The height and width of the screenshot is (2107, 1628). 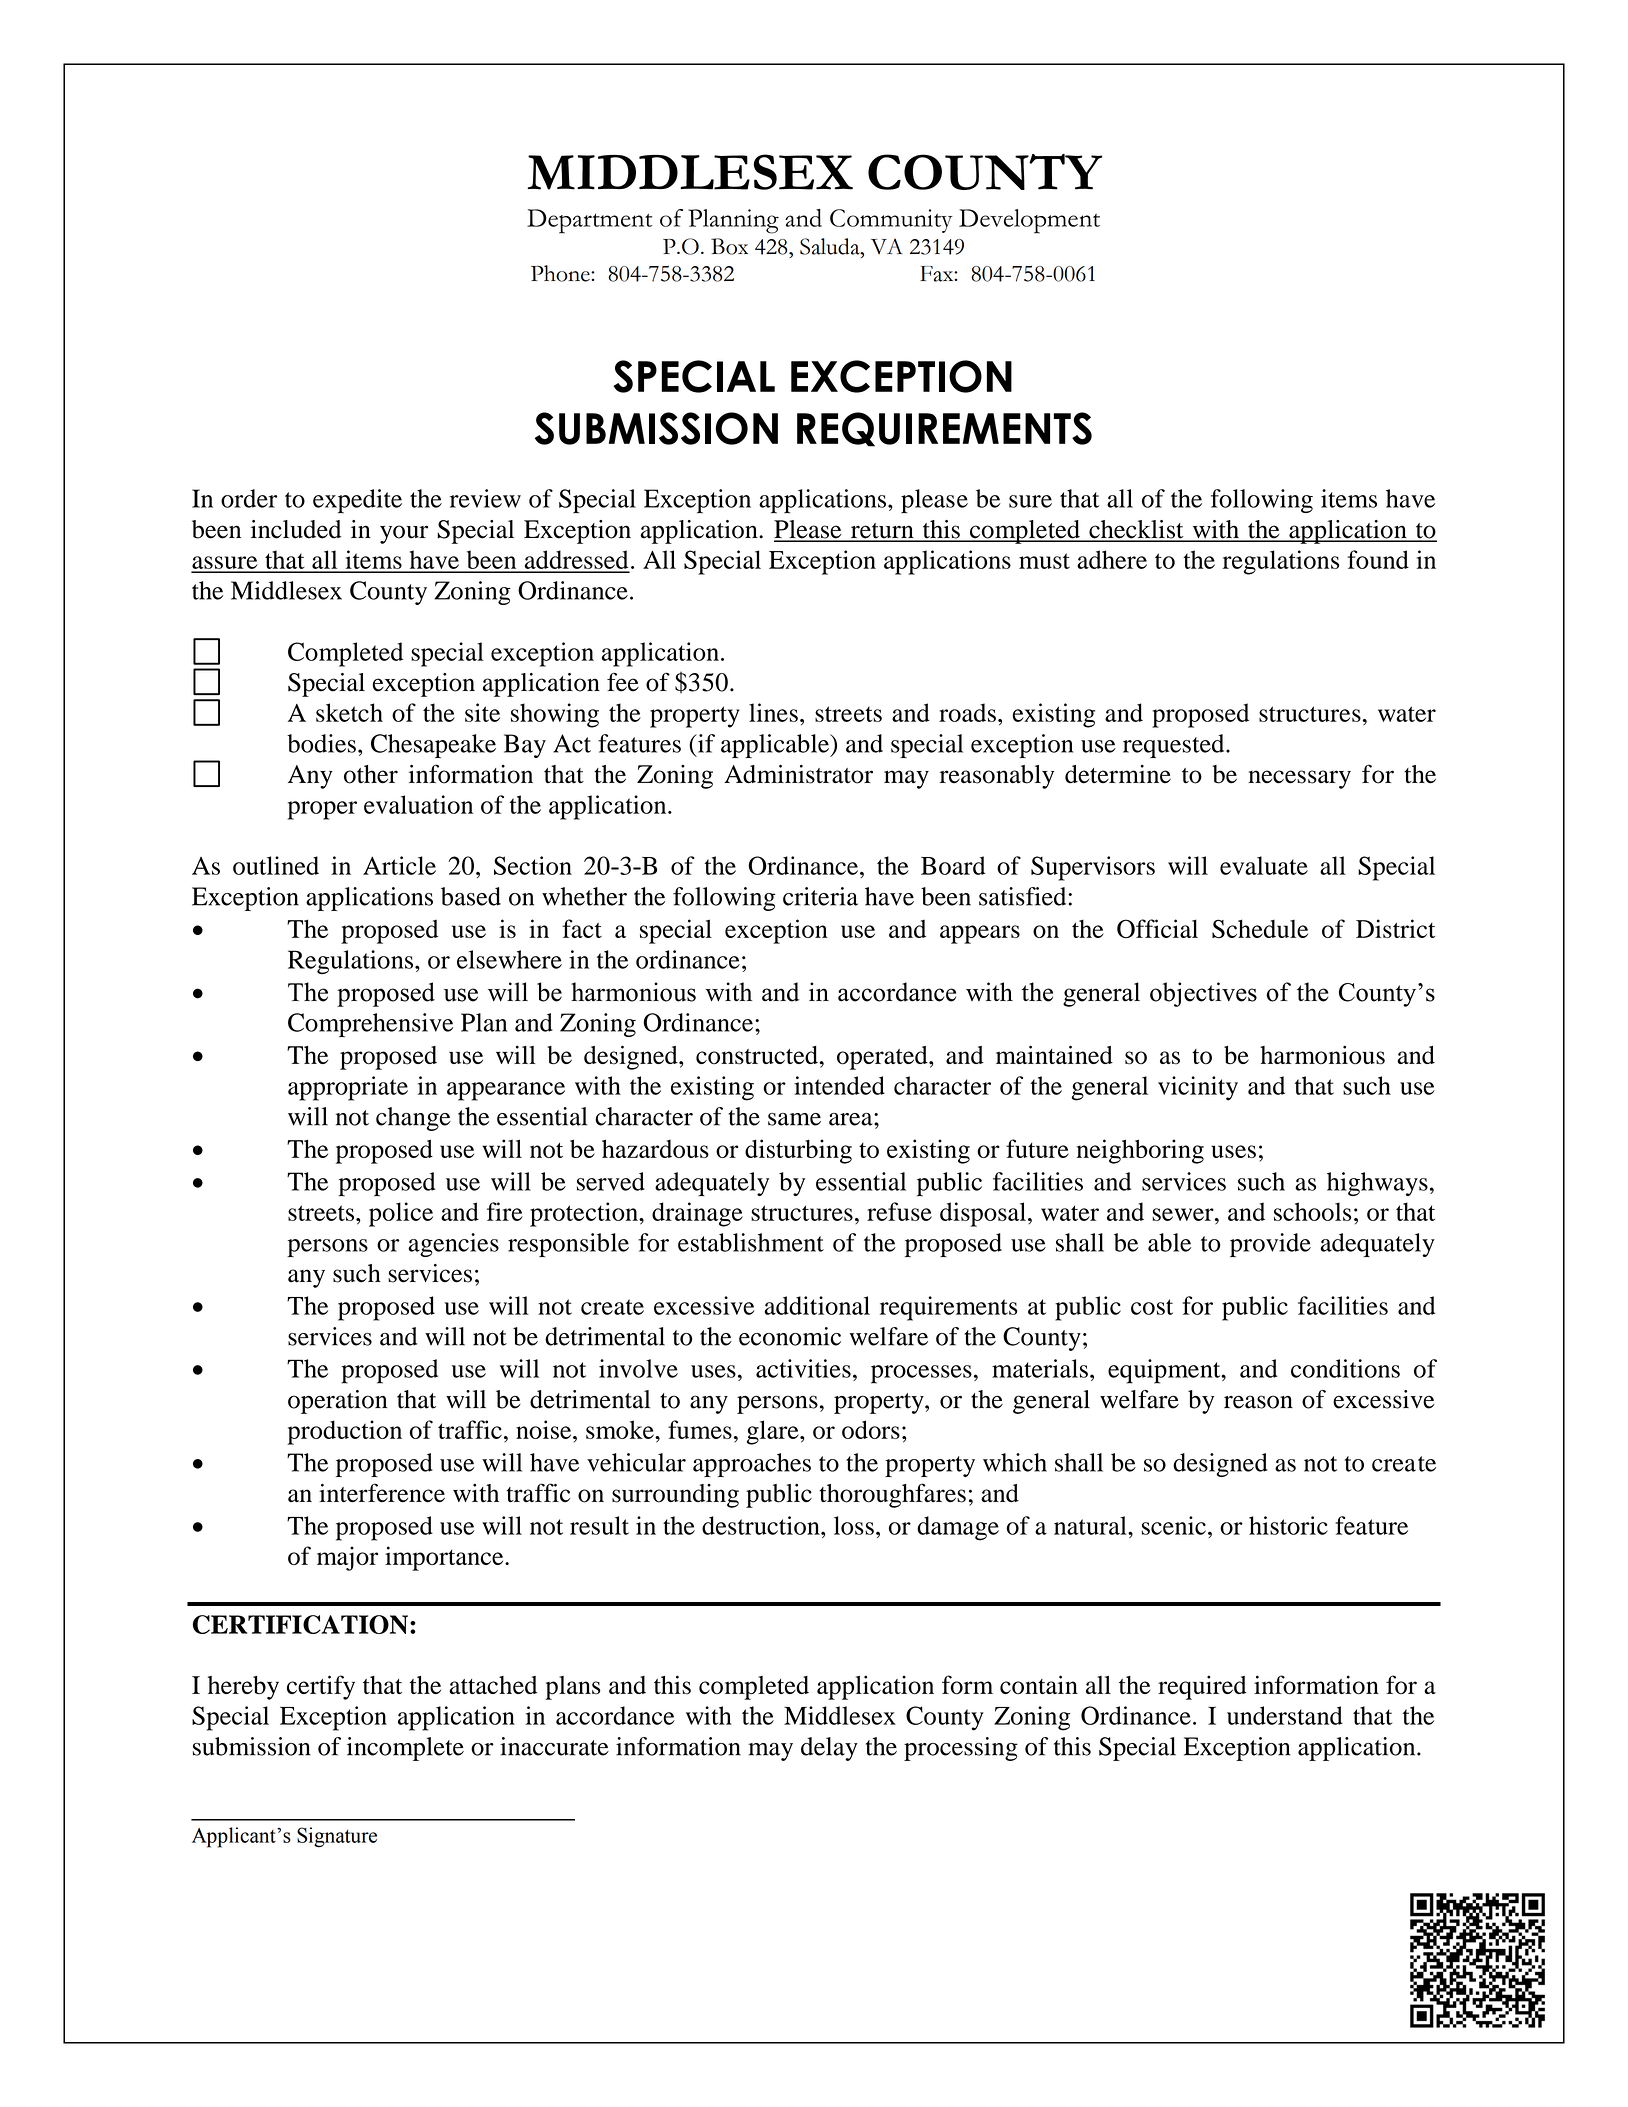 I want to click on Box, so click(x=729, y=246).
